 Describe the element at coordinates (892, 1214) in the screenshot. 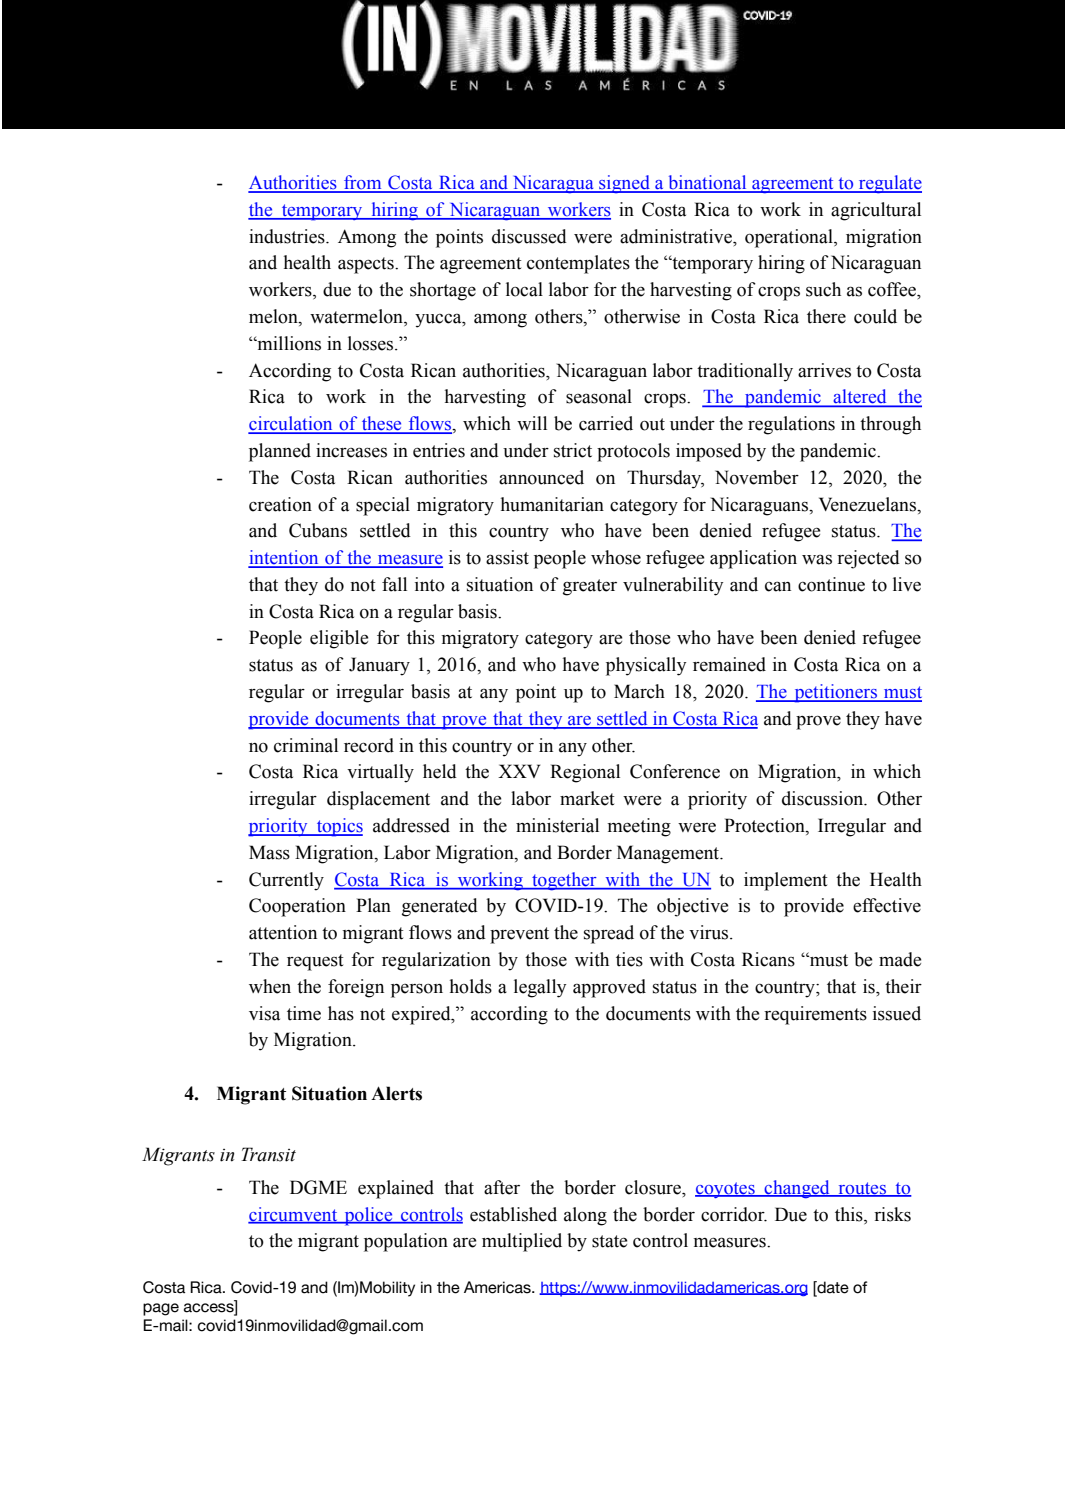

I see `risks` at that location.
